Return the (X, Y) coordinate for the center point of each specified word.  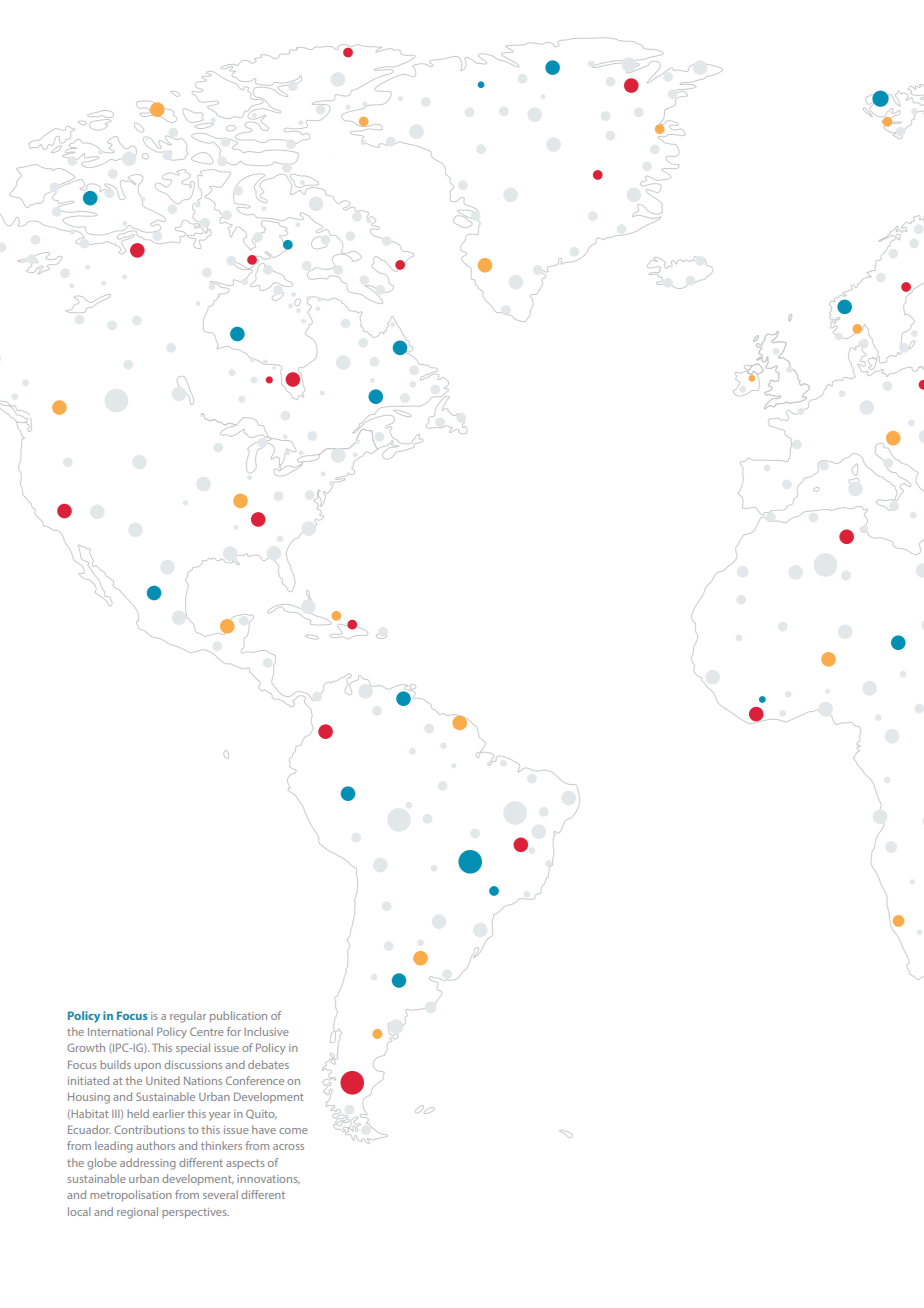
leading (114, 1147)
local (79, 1211)
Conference (255, 1080)
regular (188, 1017)
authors (155, 1145)
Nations (203, 1081)
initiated (88, 1080)
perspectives (195, 1213)
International (120, 1031)
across (288, 1147)
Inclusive (266, 1031)
